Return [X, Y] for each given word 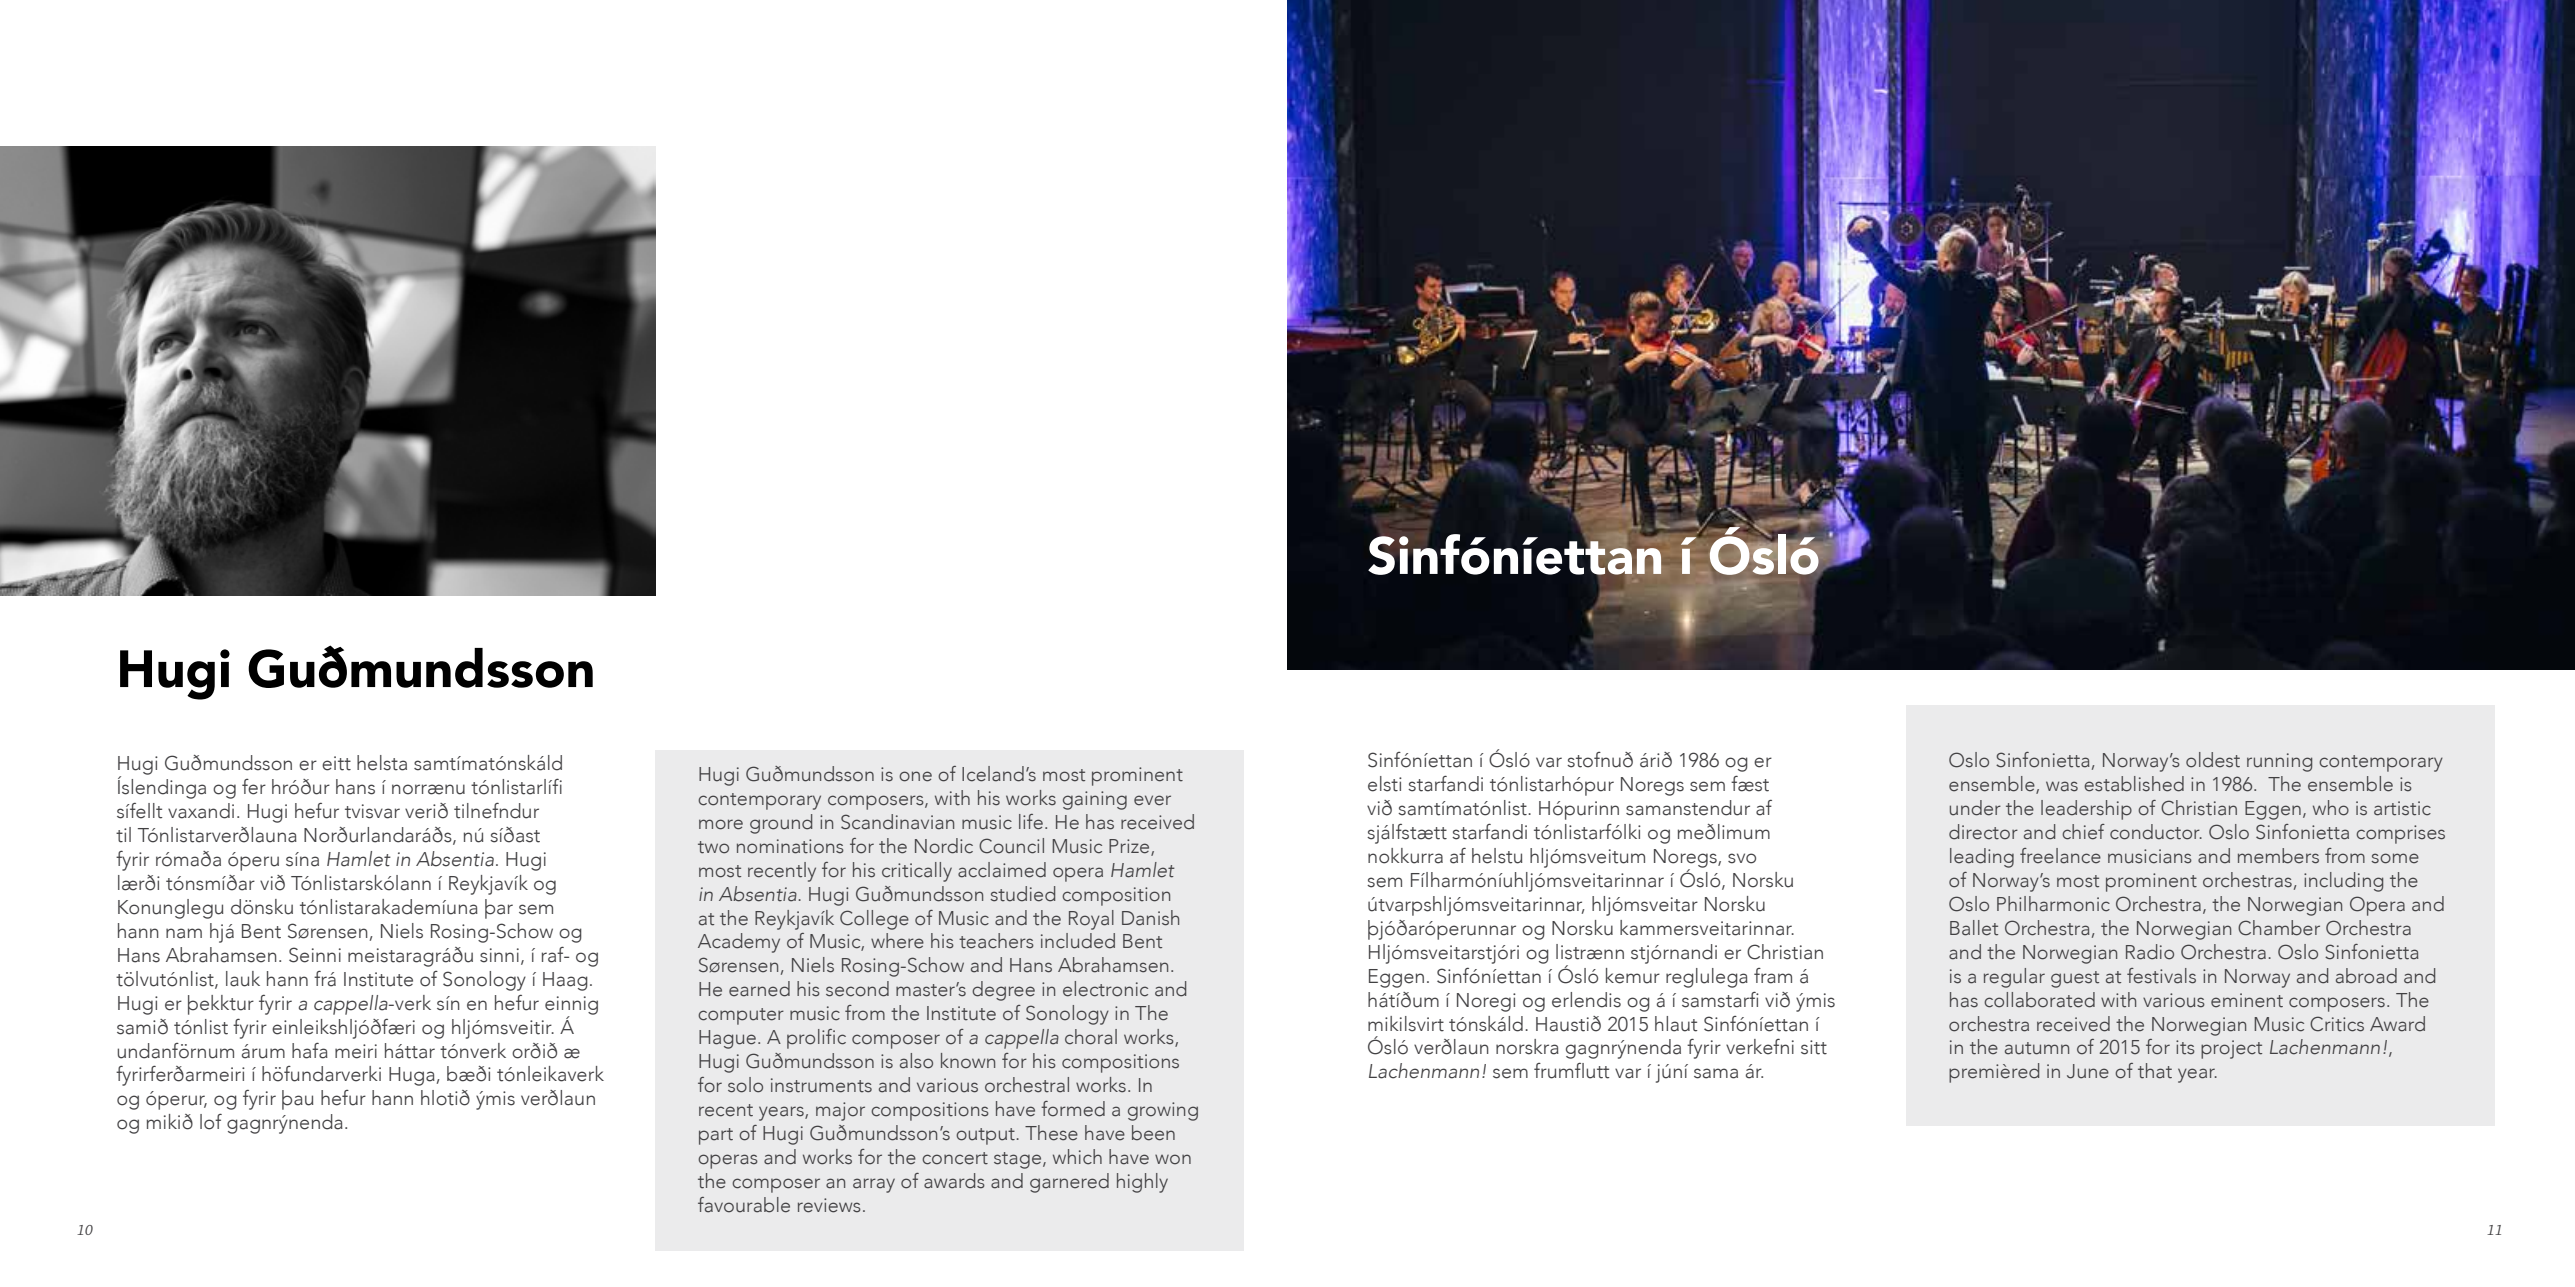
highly [1142, 1183]
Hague [727, 1039]
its [2185, 1047]
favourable [744, 1205]
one [915, 776]
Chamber [2279, 928]
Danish [1150, 918]
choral [1091, 1037]
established [2134, 784]
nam [184, 933]
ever [1152, 800]
